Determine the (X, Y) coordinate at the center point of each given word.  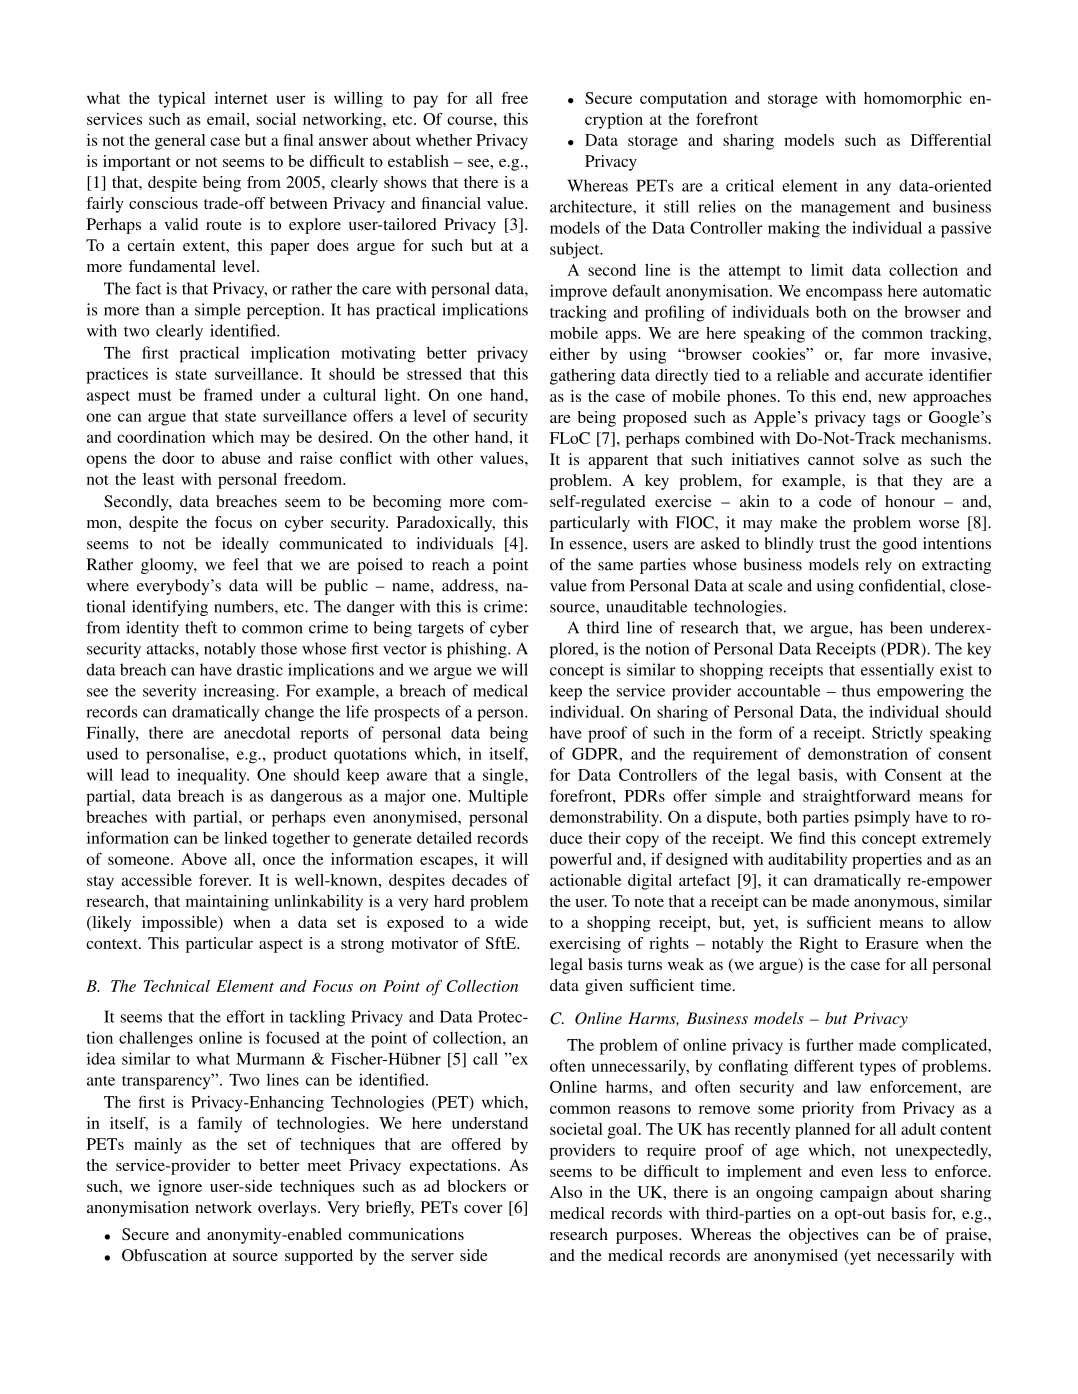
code (835, 501)
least (159, 479)
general (180, 142)
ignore (180, 1188)
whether (444, 140)
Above (204, 859)
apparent (618, 462)
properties (887, 861)
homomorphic (913, 100)
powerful (581, 861)
